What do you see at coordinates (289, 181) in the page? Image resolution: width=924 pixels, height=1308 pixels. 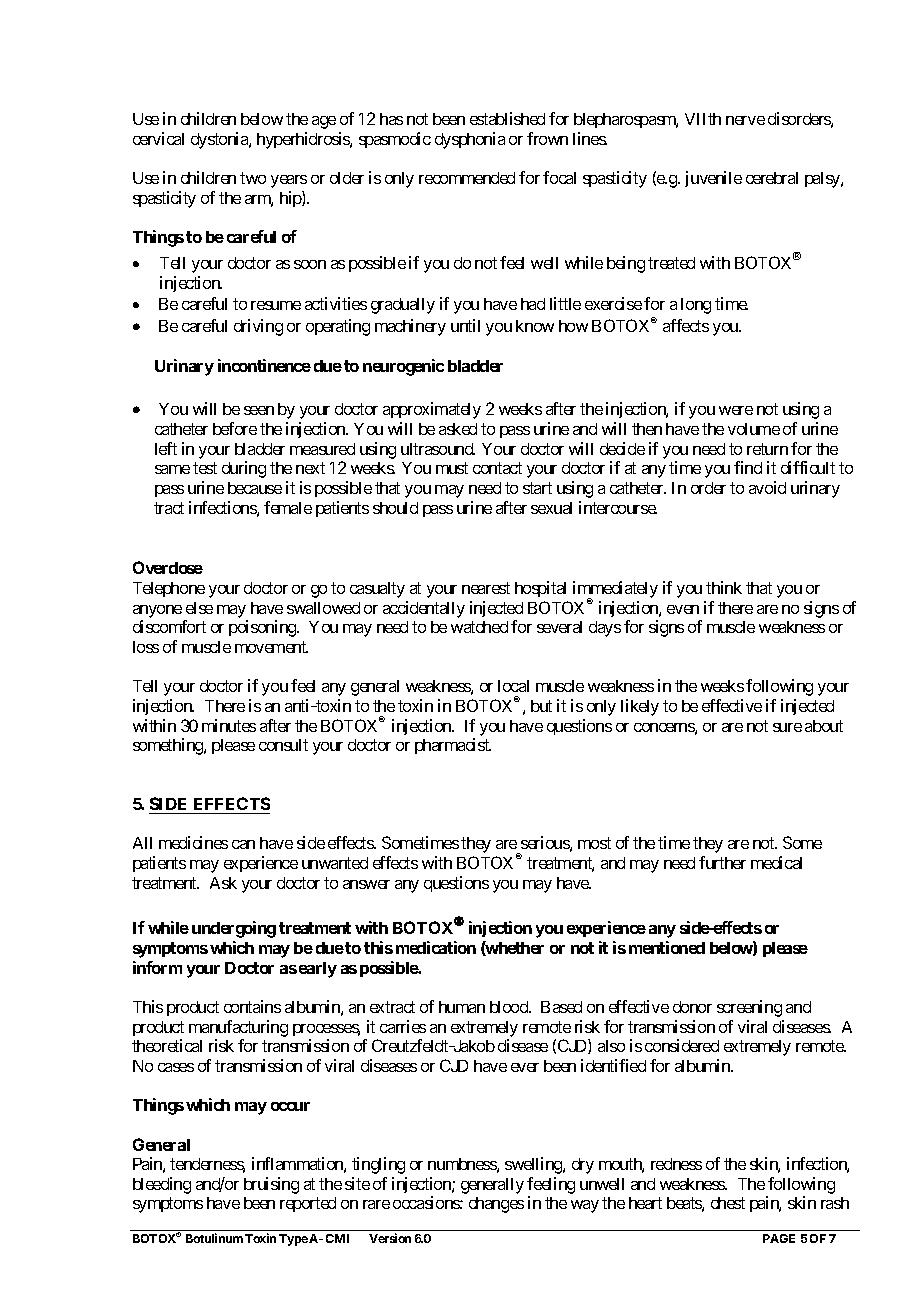 I see `years` at bounding box center [289, 181].
